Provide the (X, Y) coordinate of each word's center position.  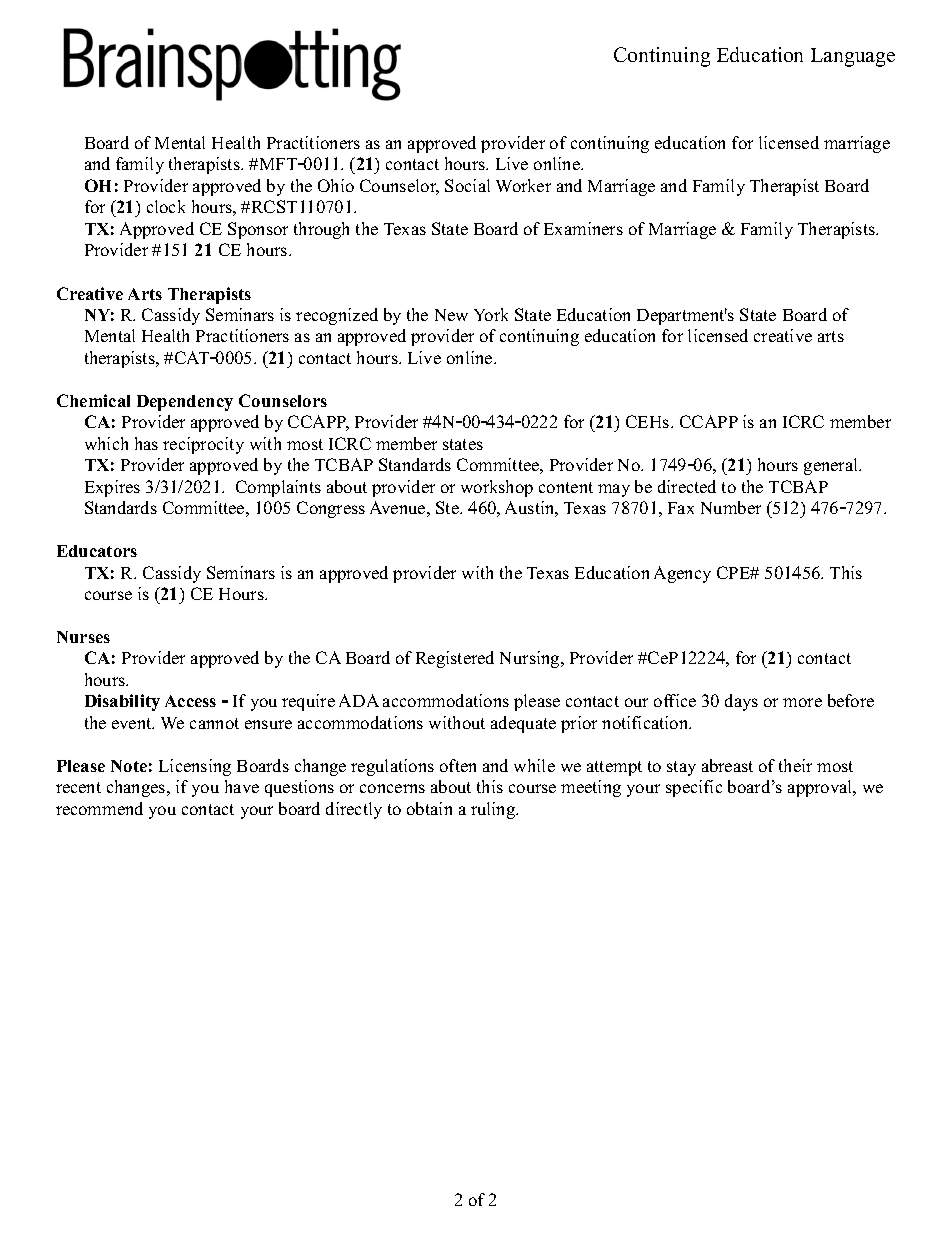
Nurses (83, 637)
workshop (497, 488)
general (832, 466)
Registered (455, 659)
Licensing (195, 767)
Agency (682, 574)
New (451, 315)
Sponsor (258, 230)
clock (166, 206)
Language (853, 57)
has (146, 443)
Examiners (583, 228)
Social (467, 185)
